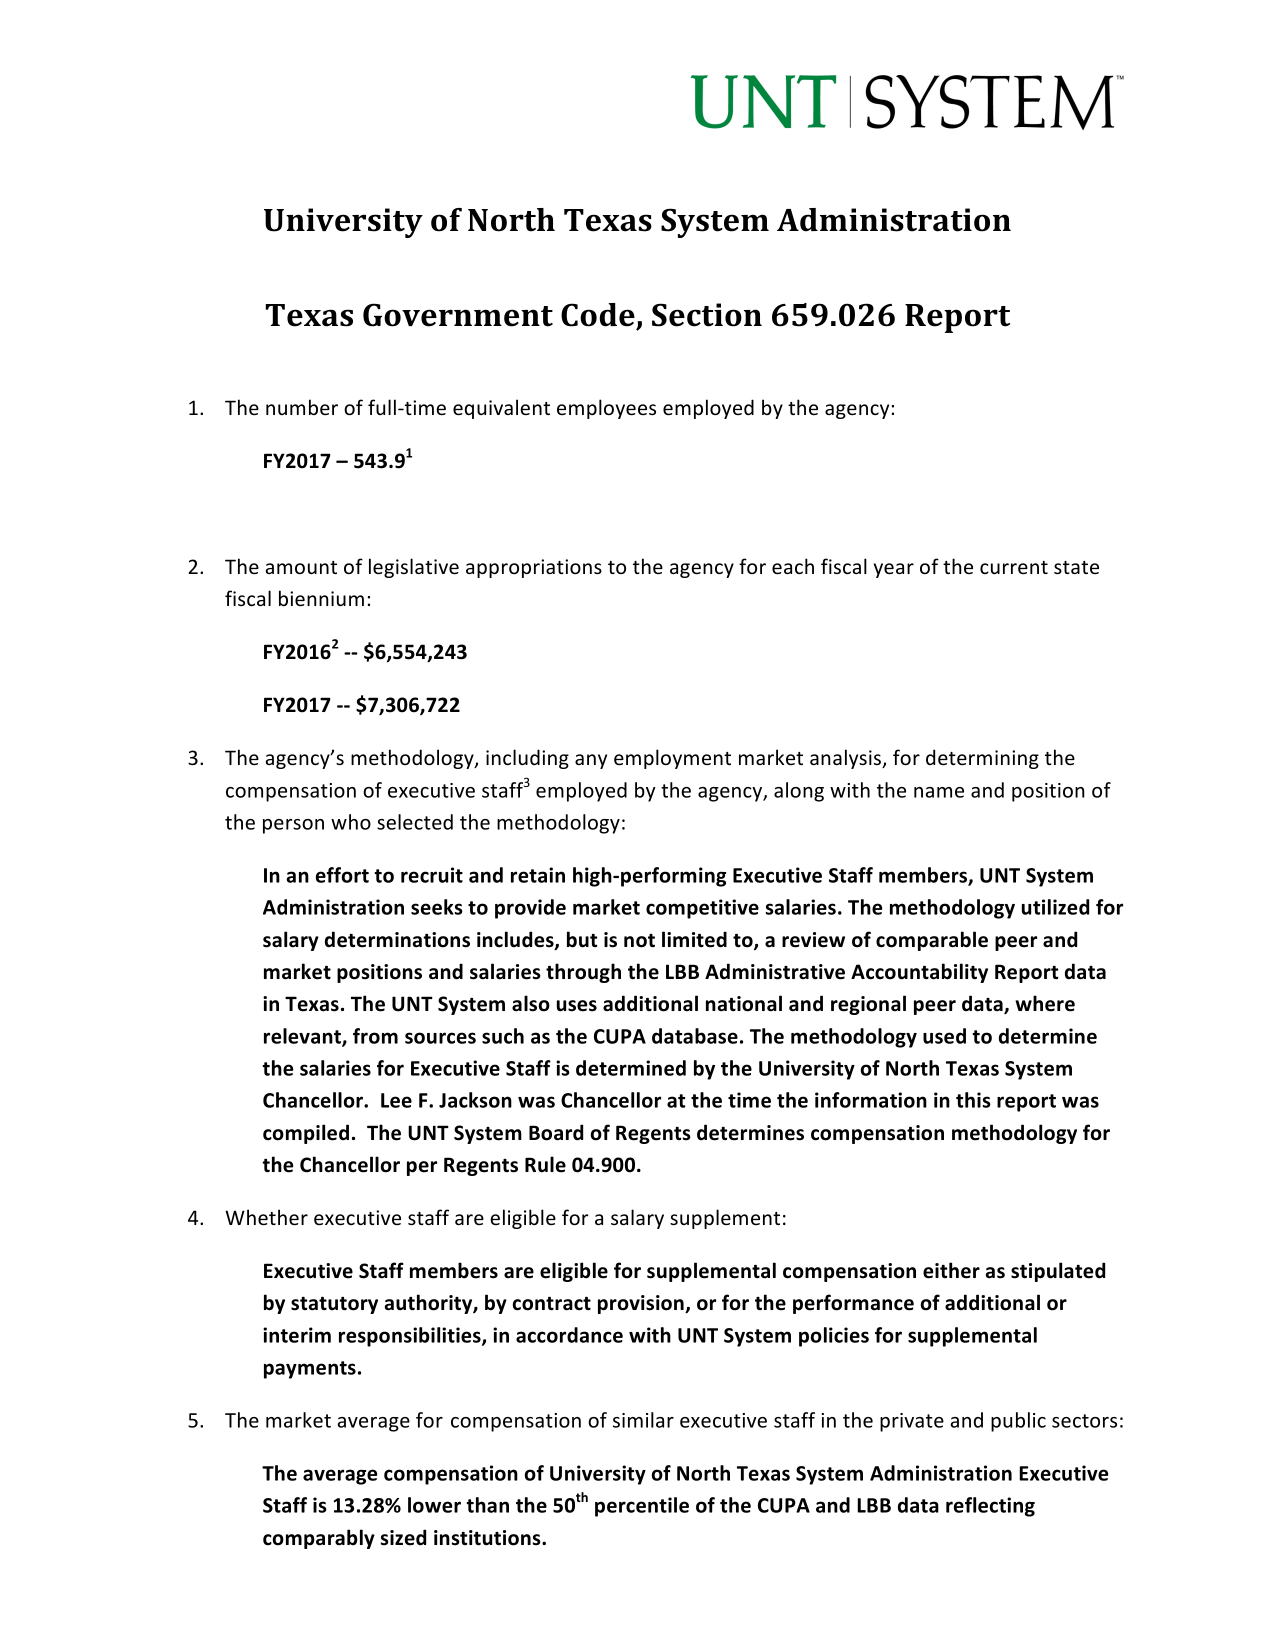 Image resolution: width=1275 pixels, height=1650 pixels. I want to click on percentile, so click(642, 1507).
